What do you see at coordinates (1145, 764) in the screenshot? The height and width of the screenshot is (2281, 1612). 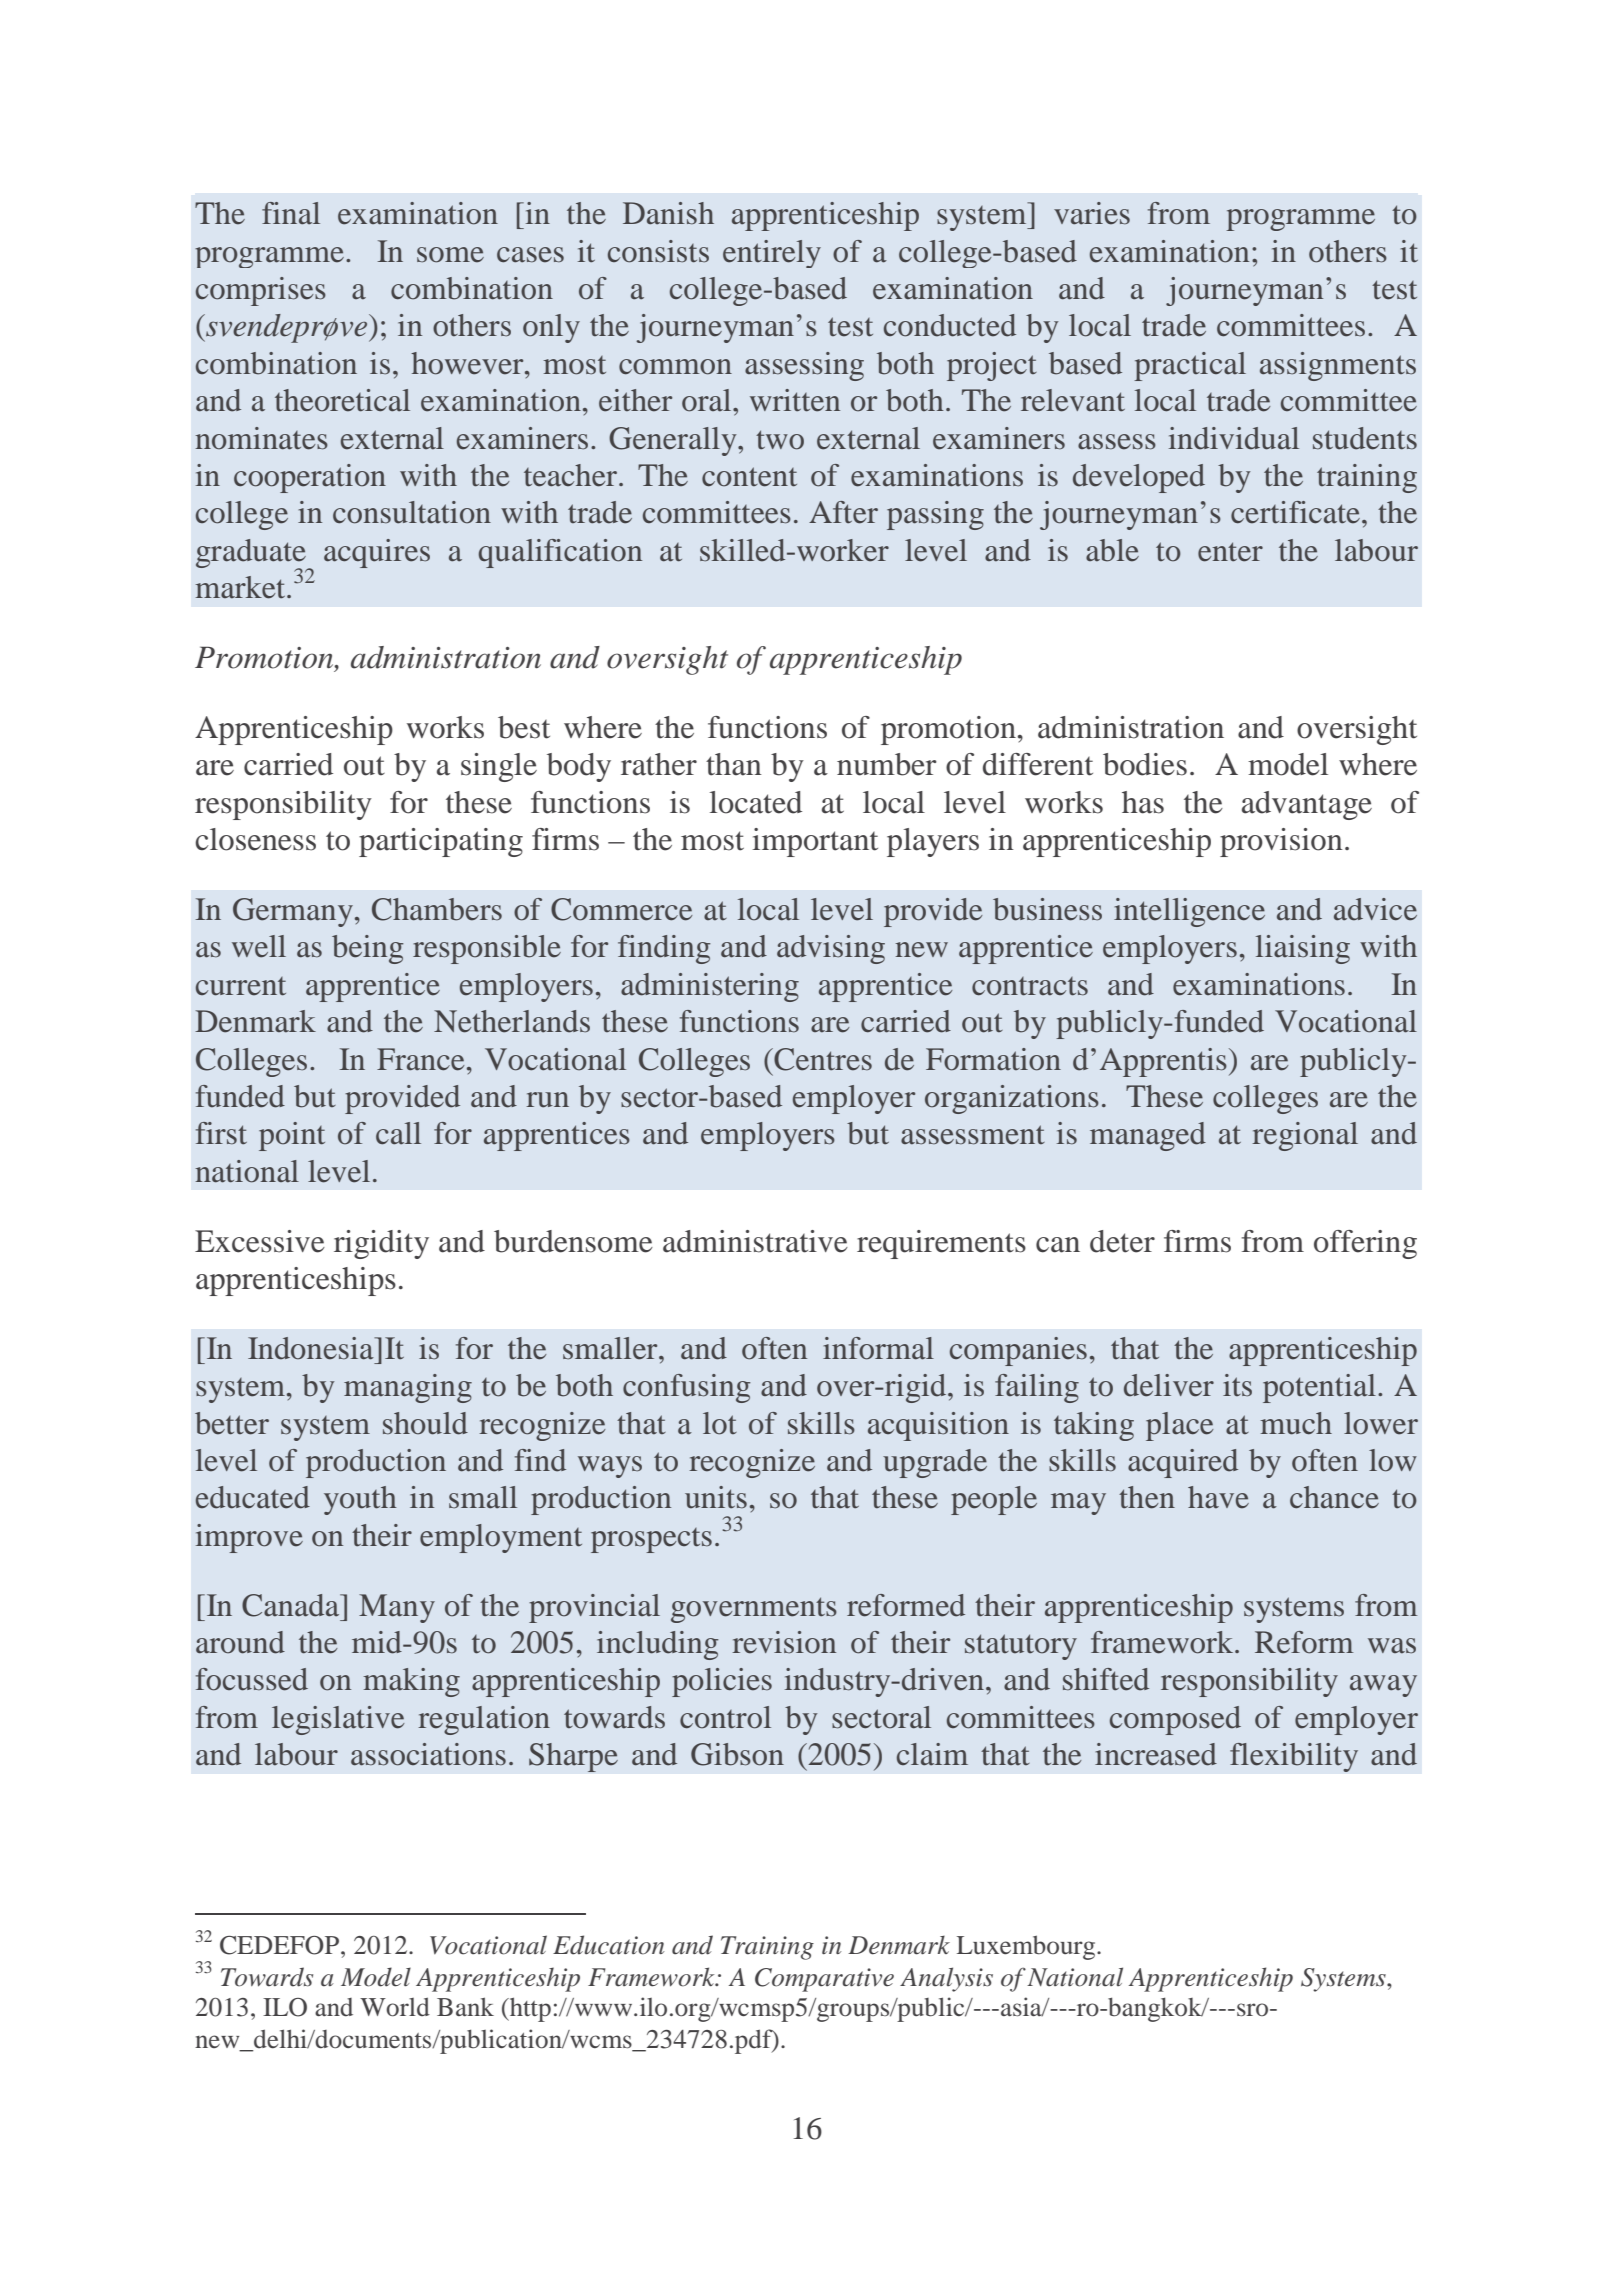 I see `bodies` at bounding box center [1145, 764].
